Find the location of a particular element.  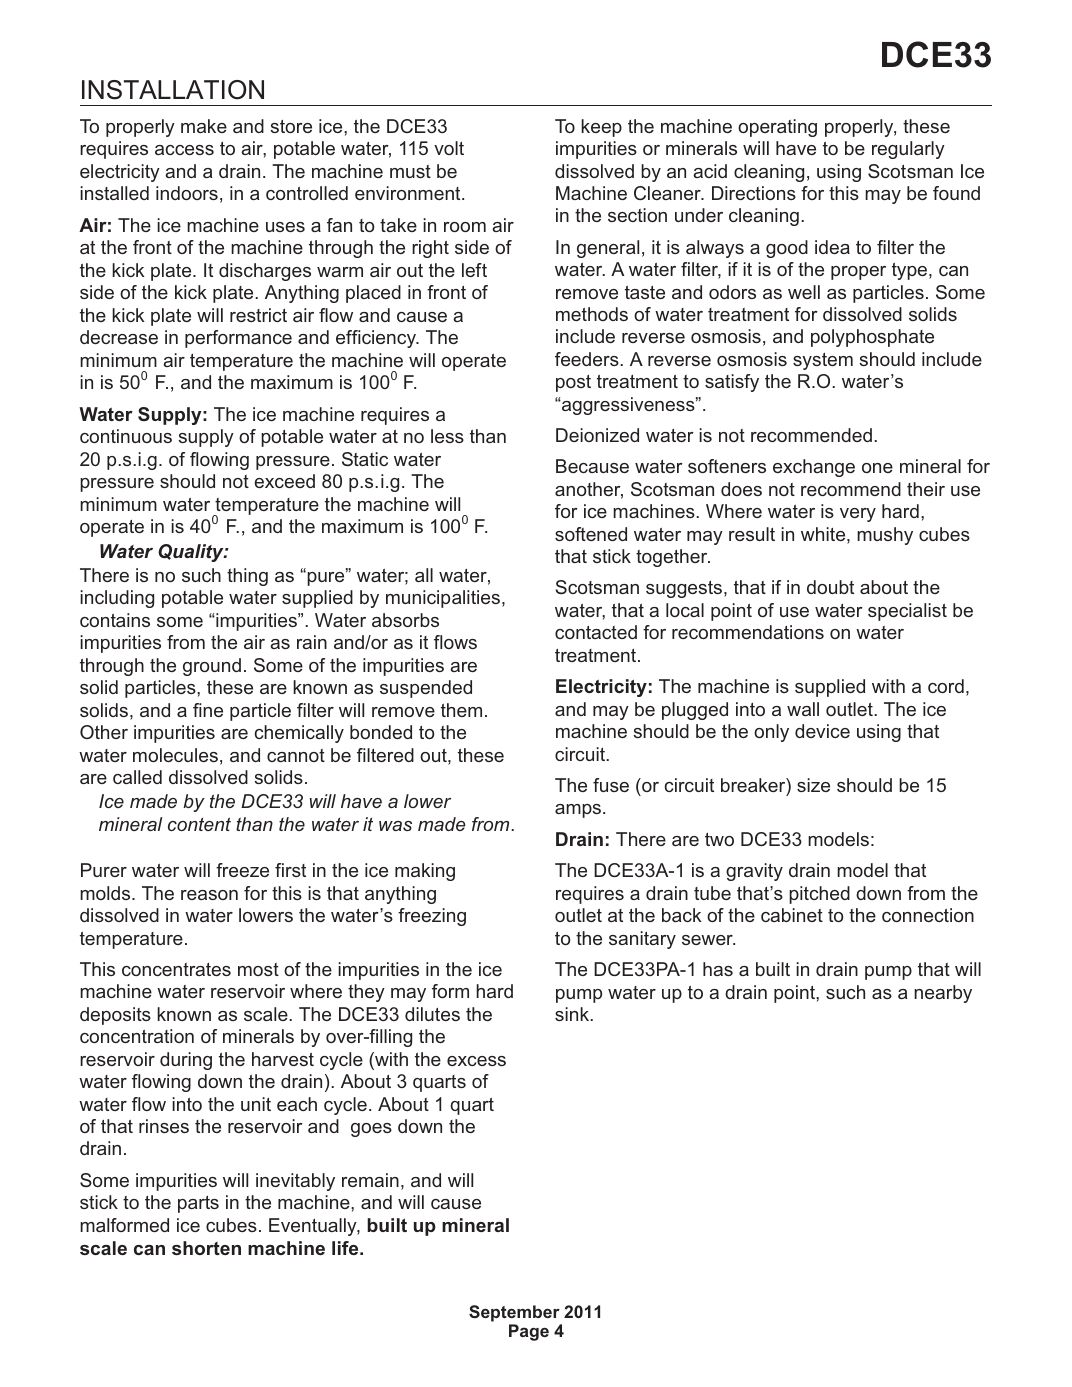

September is located at coordinates (515, 1315).
